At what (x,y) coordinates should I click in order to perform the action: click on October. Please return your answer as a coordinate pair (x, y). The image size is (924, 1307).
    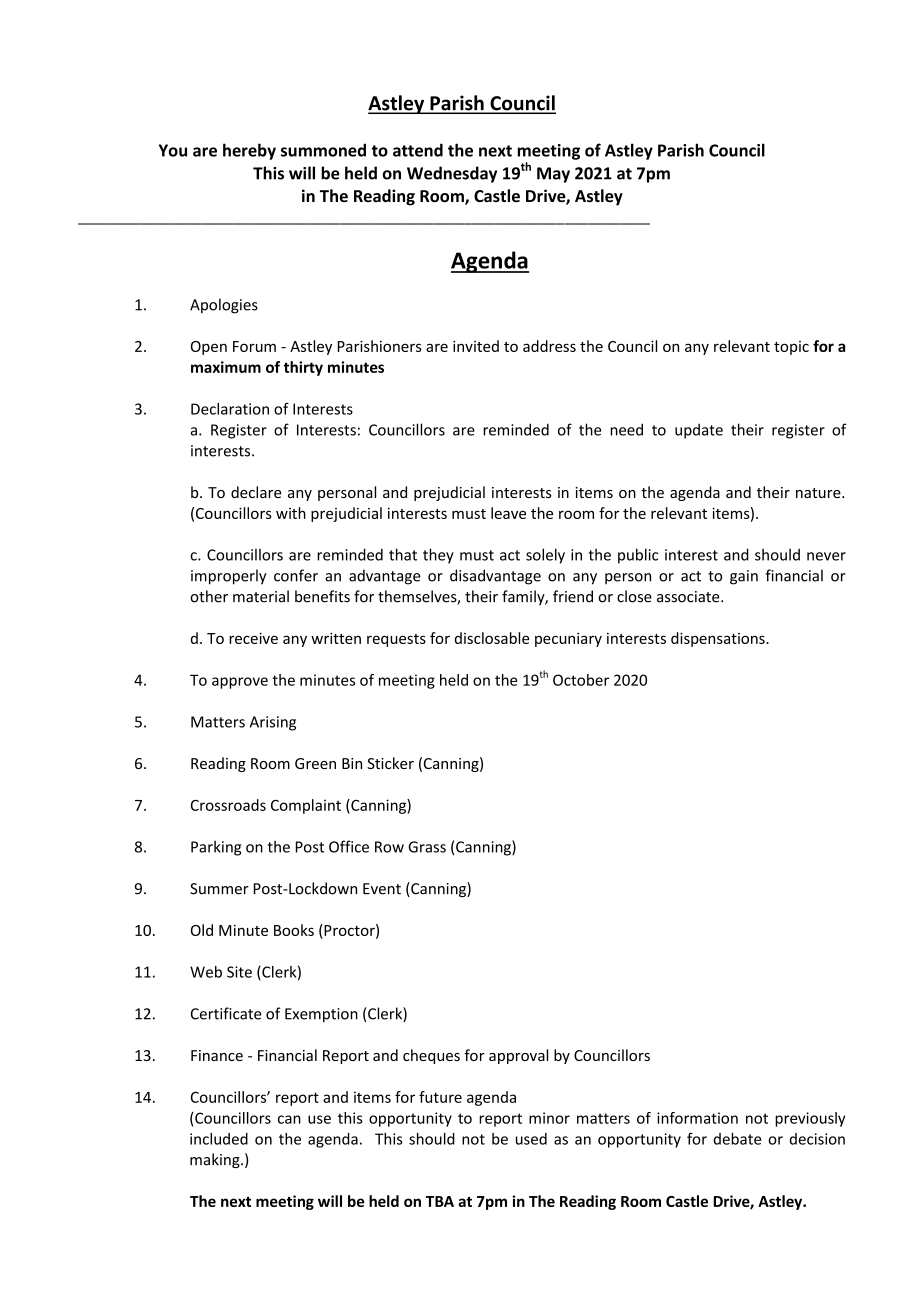
    Looking at the image, I should click on (581, 680).
